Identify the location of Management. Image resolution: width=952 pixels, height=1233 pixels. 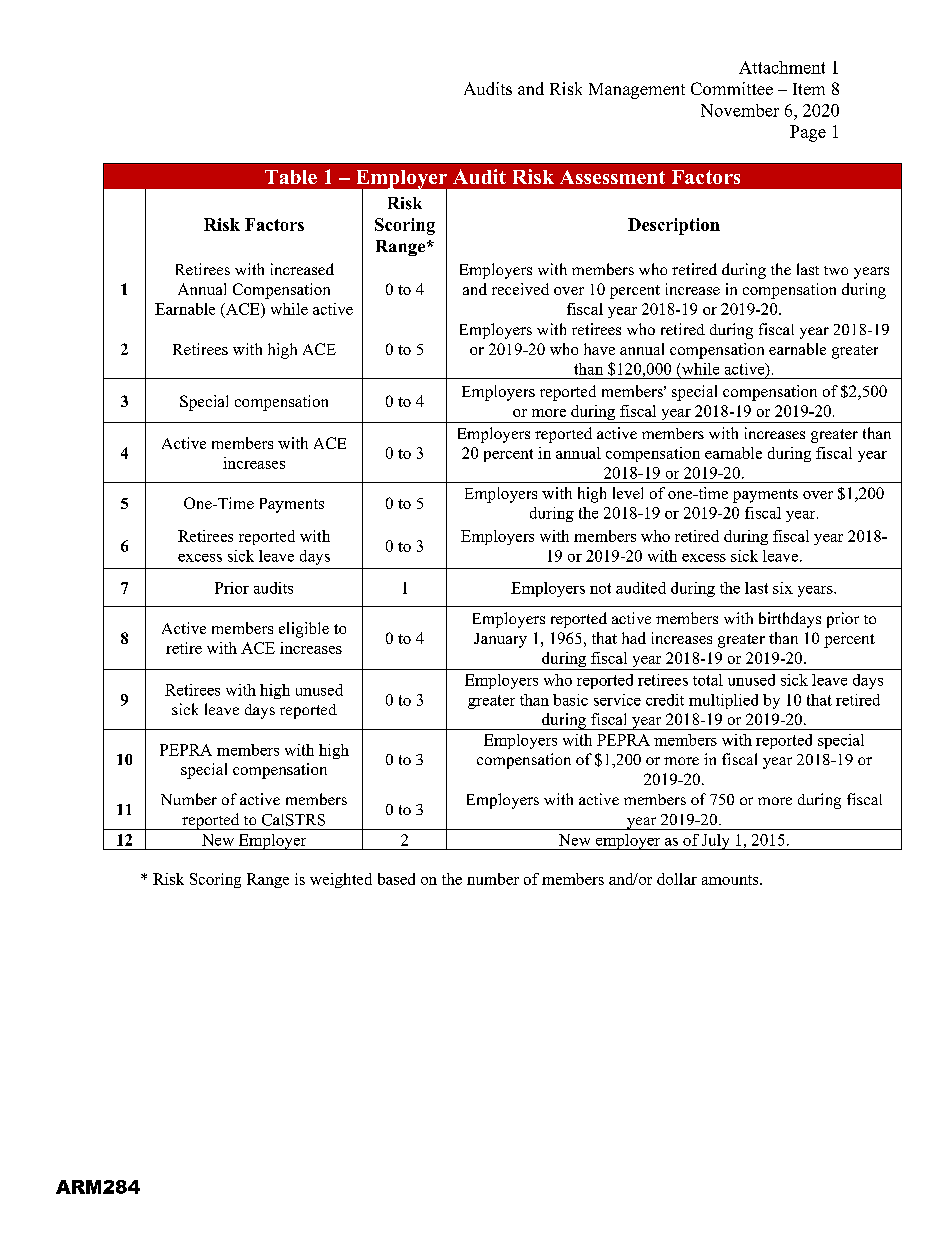
(637, 91).
